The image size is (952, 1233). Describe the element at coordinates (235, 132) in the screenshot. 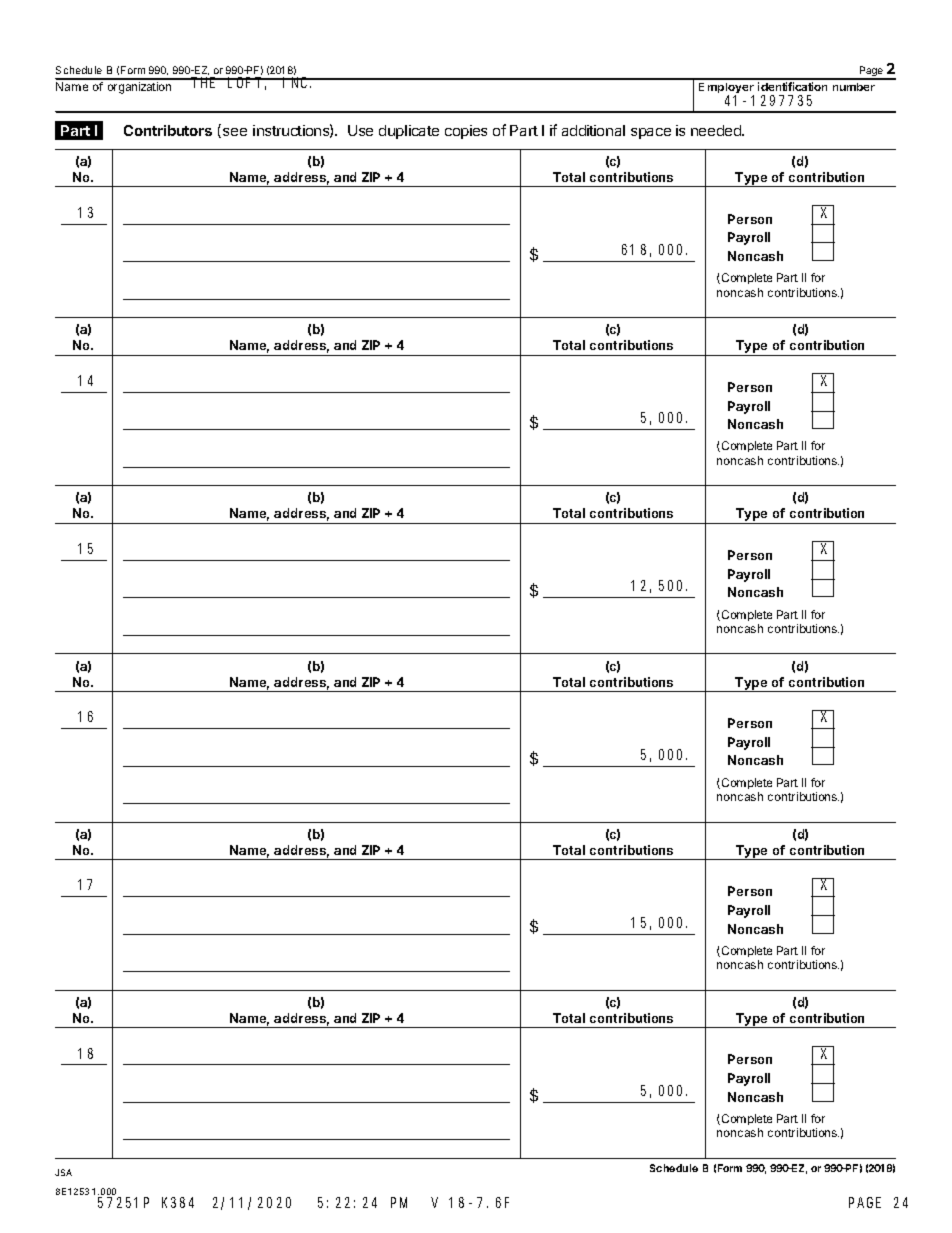

I see `see` at that location.
